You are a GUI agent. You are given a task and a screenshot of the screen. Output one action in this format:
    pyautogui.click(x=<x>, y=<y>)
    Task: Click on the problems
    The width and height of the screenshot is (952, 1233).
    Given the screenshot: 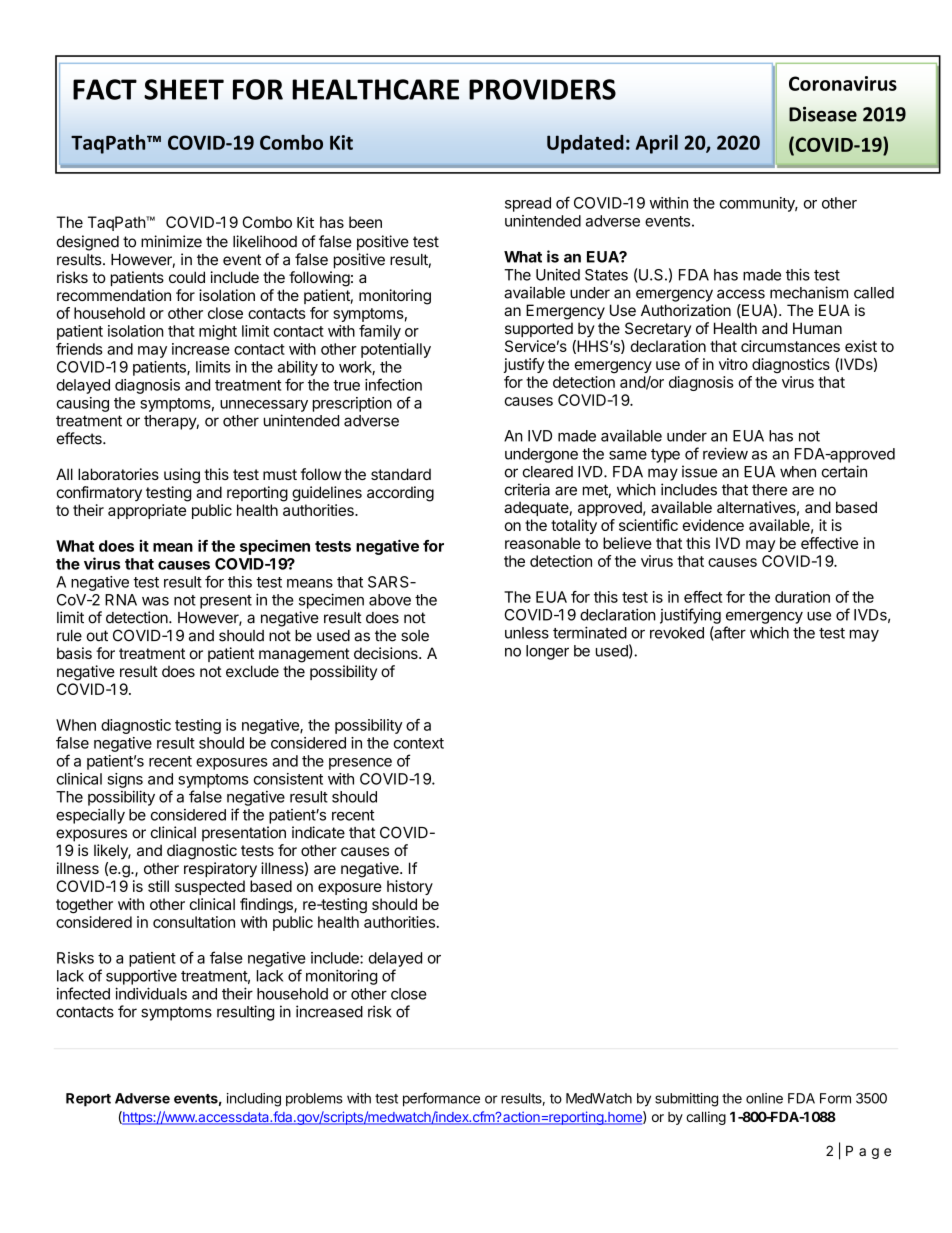 What is the action you would take?
    pyautogui.click(x=314, y=1100)
